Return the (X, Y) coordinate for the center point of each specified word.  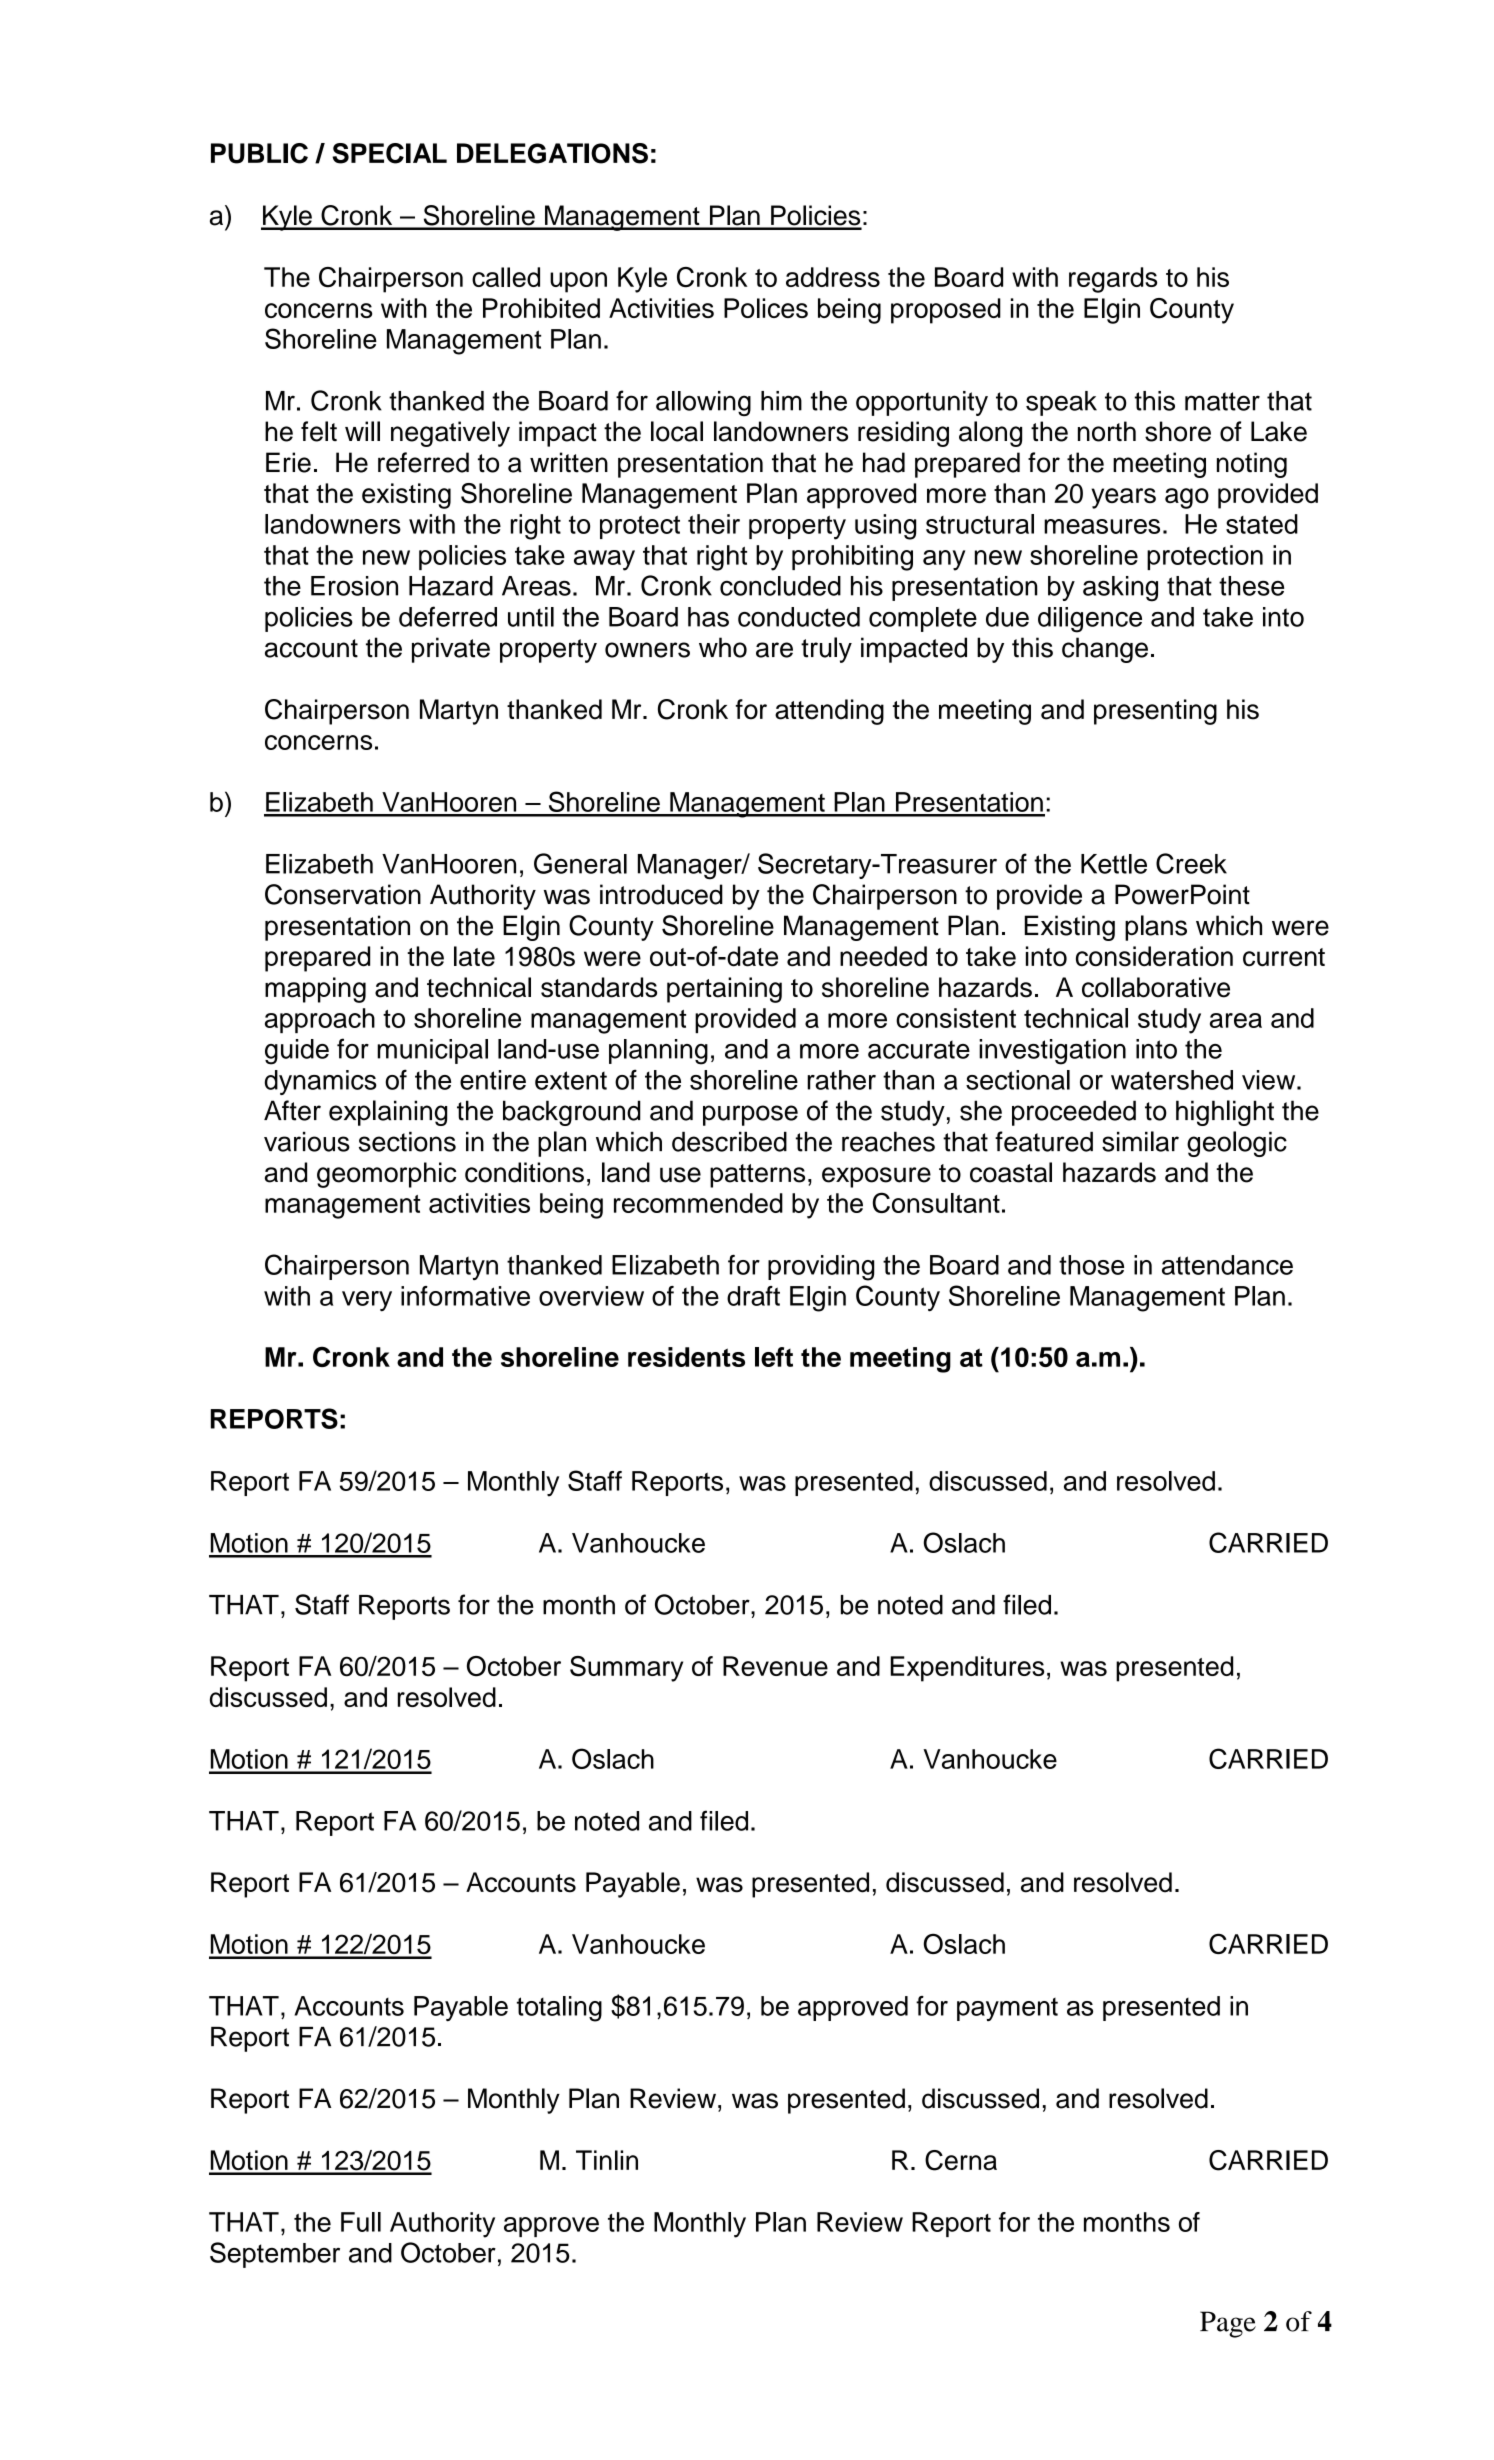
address (833, 277)
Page (1228, 2324)
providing (821, 1268)
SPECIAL (389, 153)
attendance (1227, 1265)
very (367, 1301)
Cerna (961, 2160)
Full (361, 2222)
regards (1113, 280)
